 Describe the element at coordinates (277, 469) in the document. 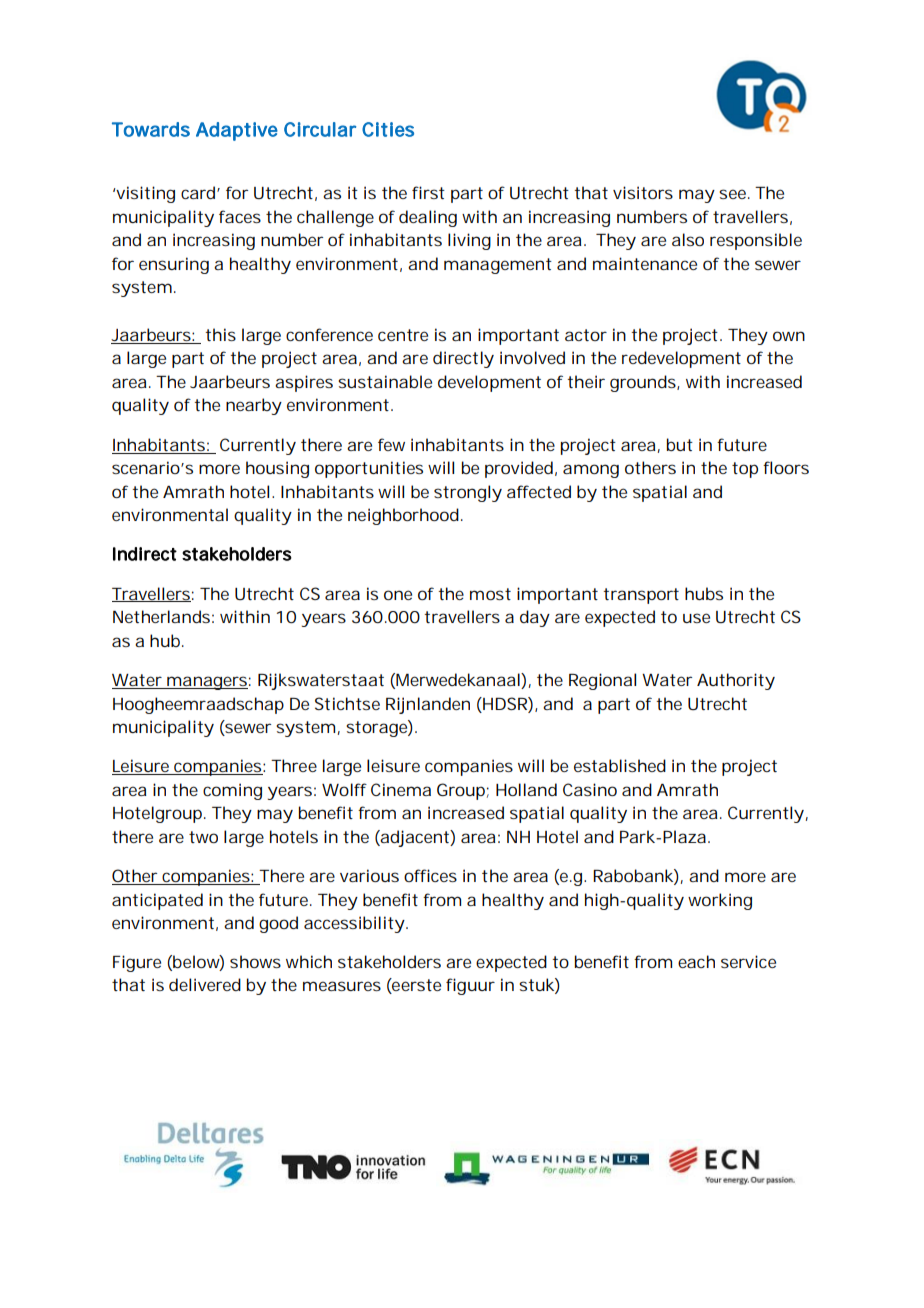

I see `housing` at that location.
